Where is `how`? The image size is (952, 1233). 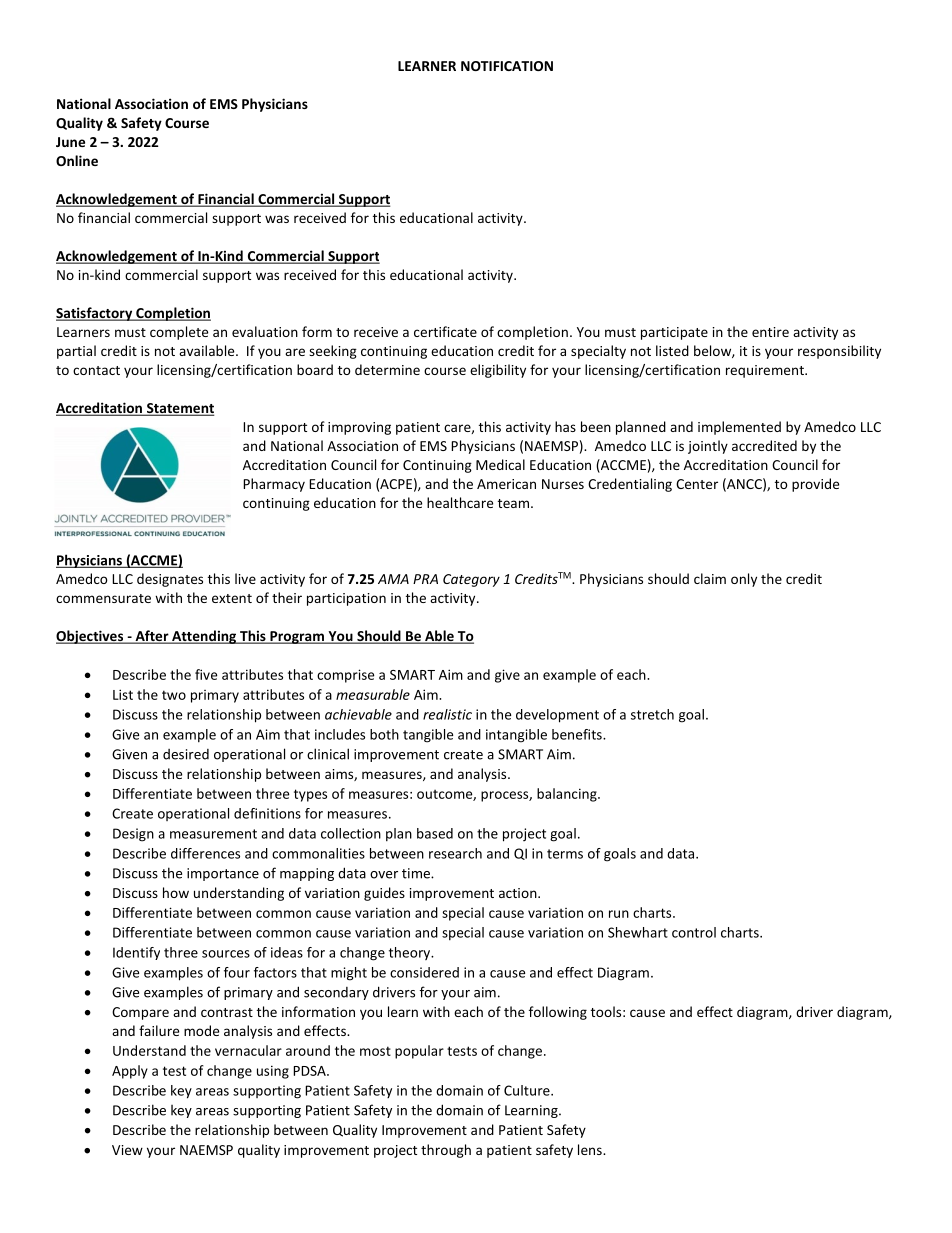
how is located at coordinates (176, 892).
